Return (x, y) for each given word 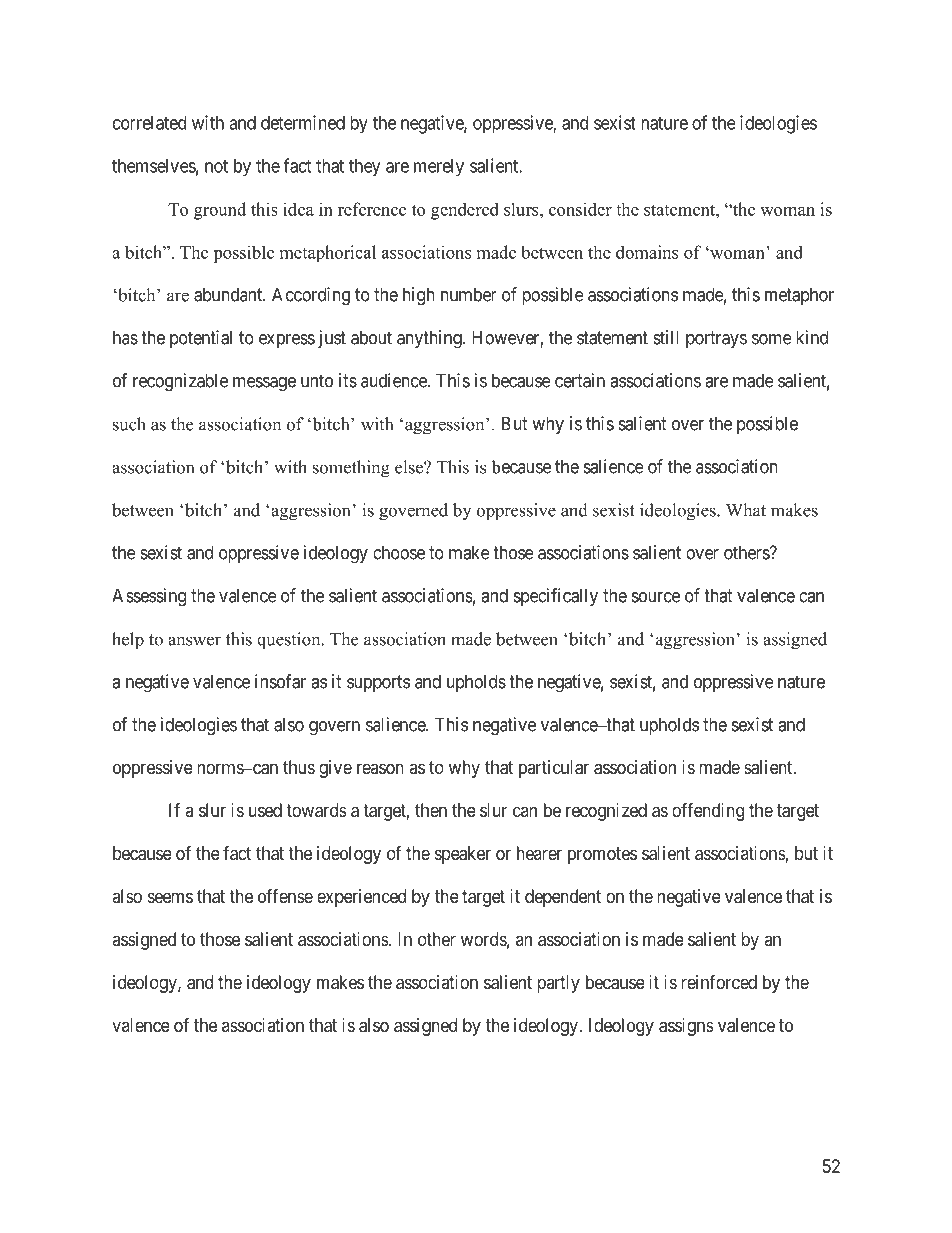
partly (558, 984)
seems (170, 897)
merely (439, 168)
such (129, 424)
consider (580, 209)
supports (378, 683)
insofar (280, 681)
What (746, 510)
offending (708, 812)
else (410, 467)
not (216, 166)
